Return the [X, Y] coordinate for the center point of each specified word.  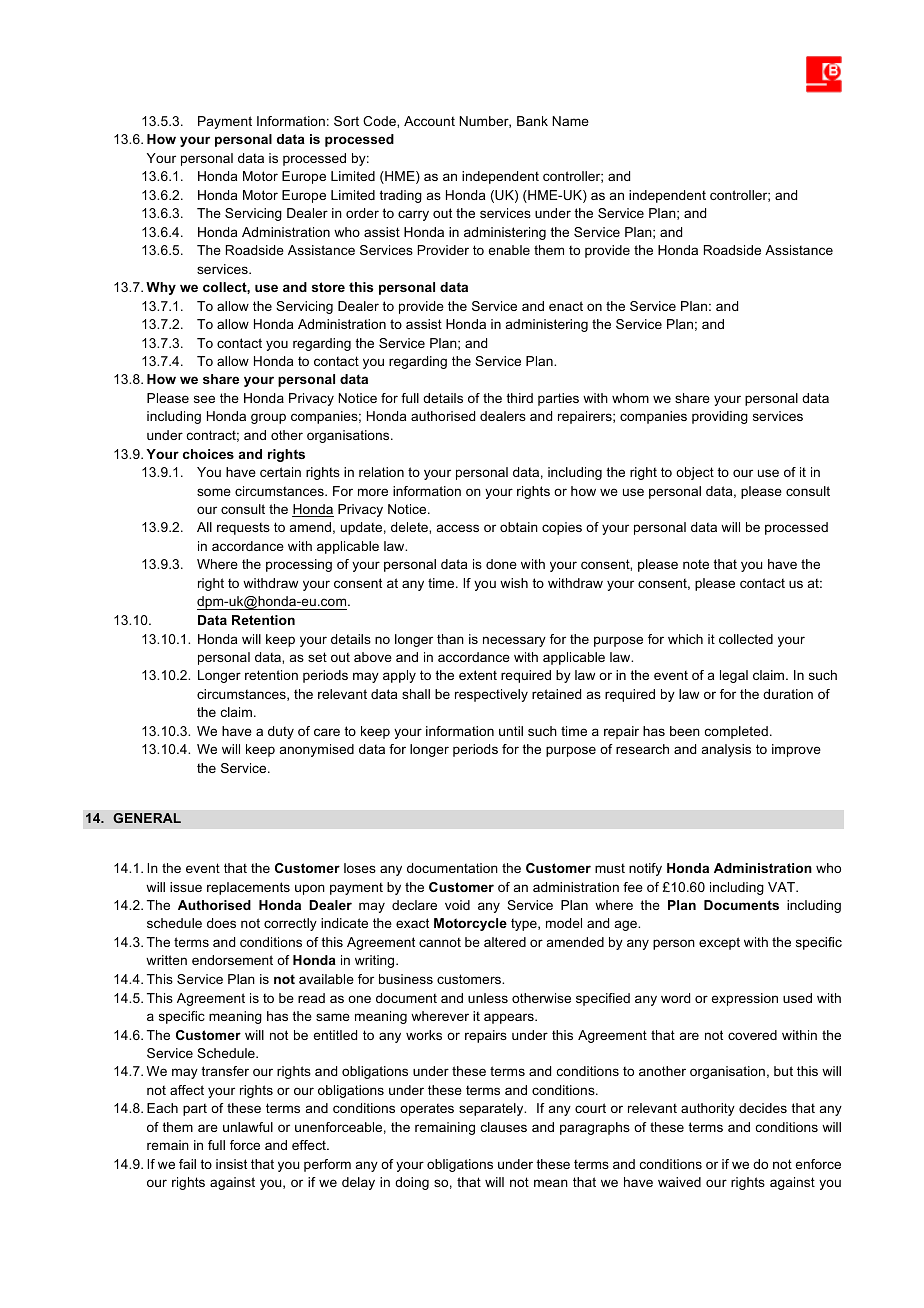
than [450, 639]
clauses [504, 1127]
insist [231, 1164]
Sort [346, 121]
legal [734, 676]
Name [570, 121]
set [317, 657]
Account [429, 121]
